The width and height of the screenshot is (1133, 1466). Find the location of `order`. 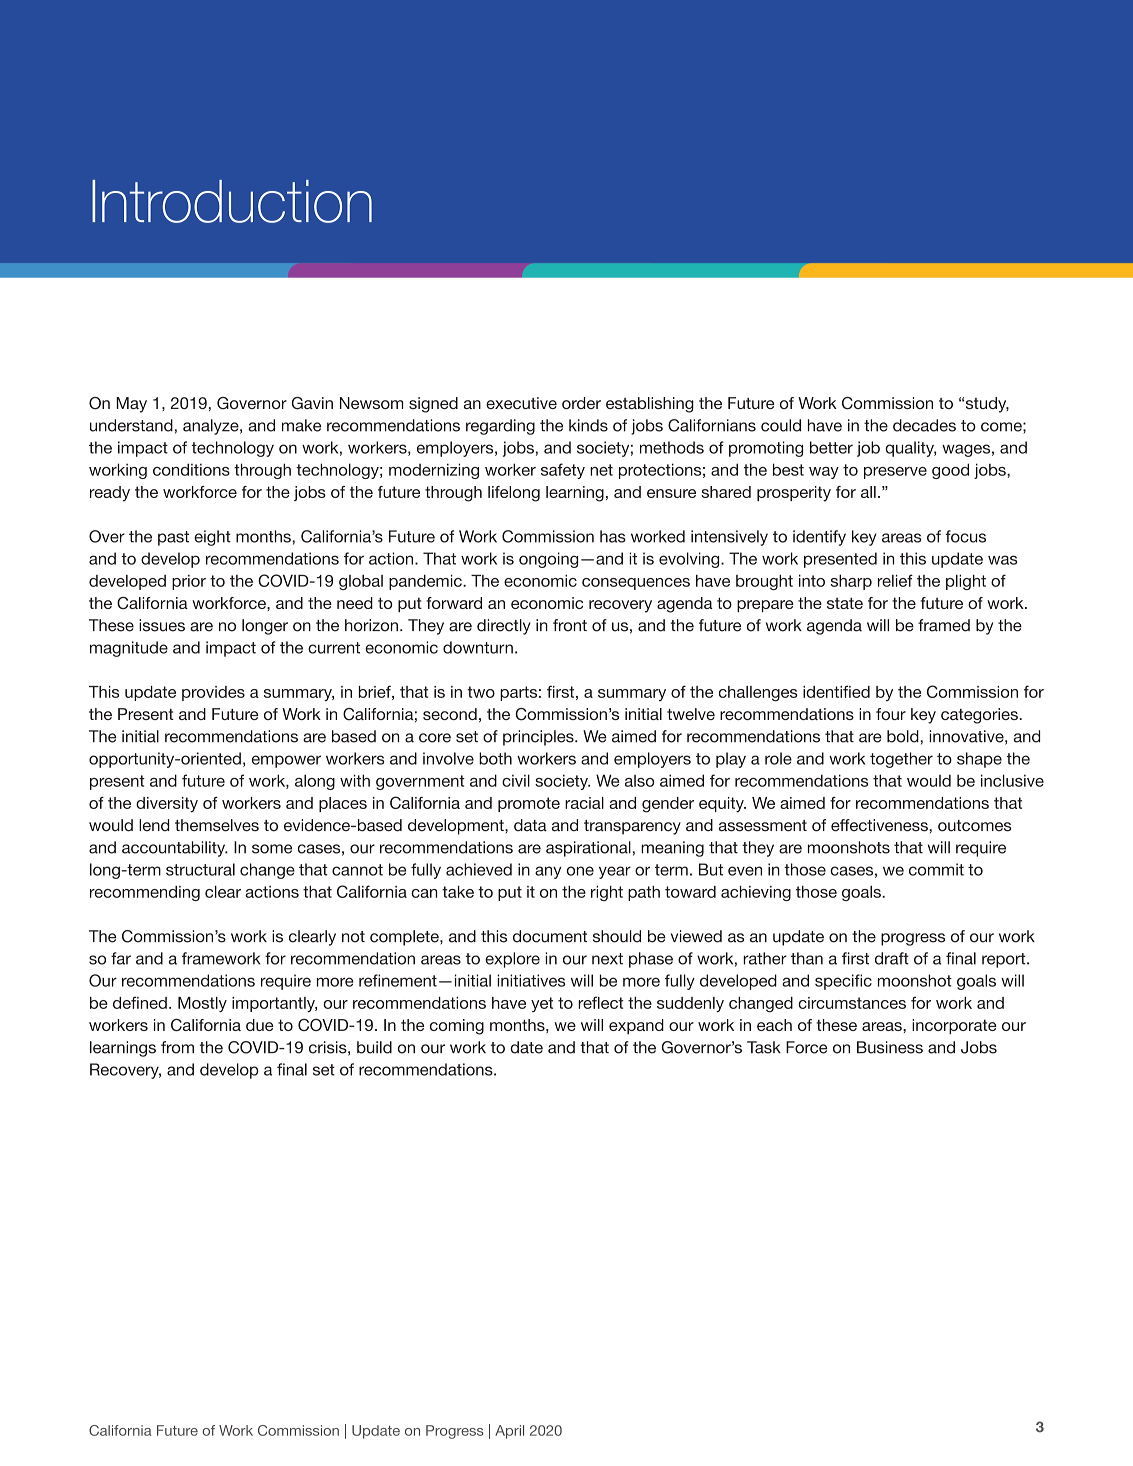

order is located at coordinates (581, 403).
